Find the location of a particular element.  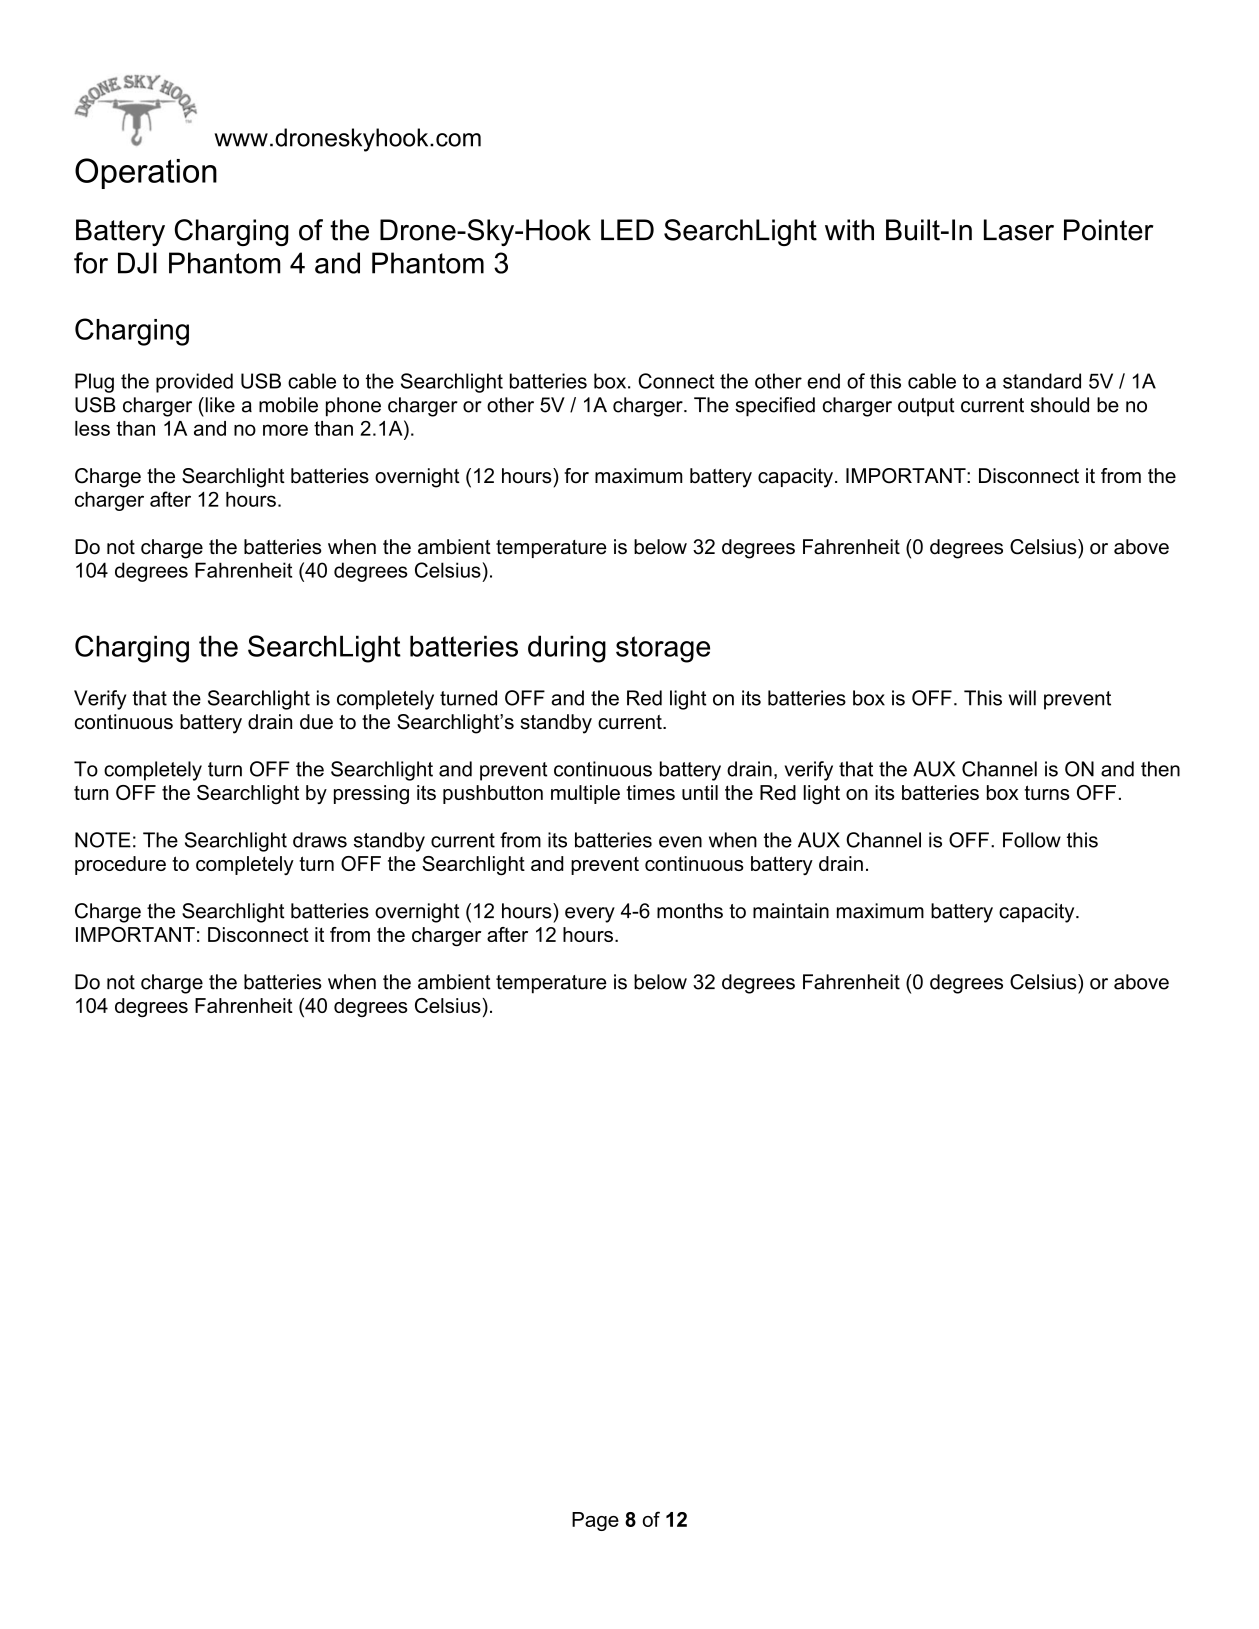

Page is located at coordinates (595, 1521).
